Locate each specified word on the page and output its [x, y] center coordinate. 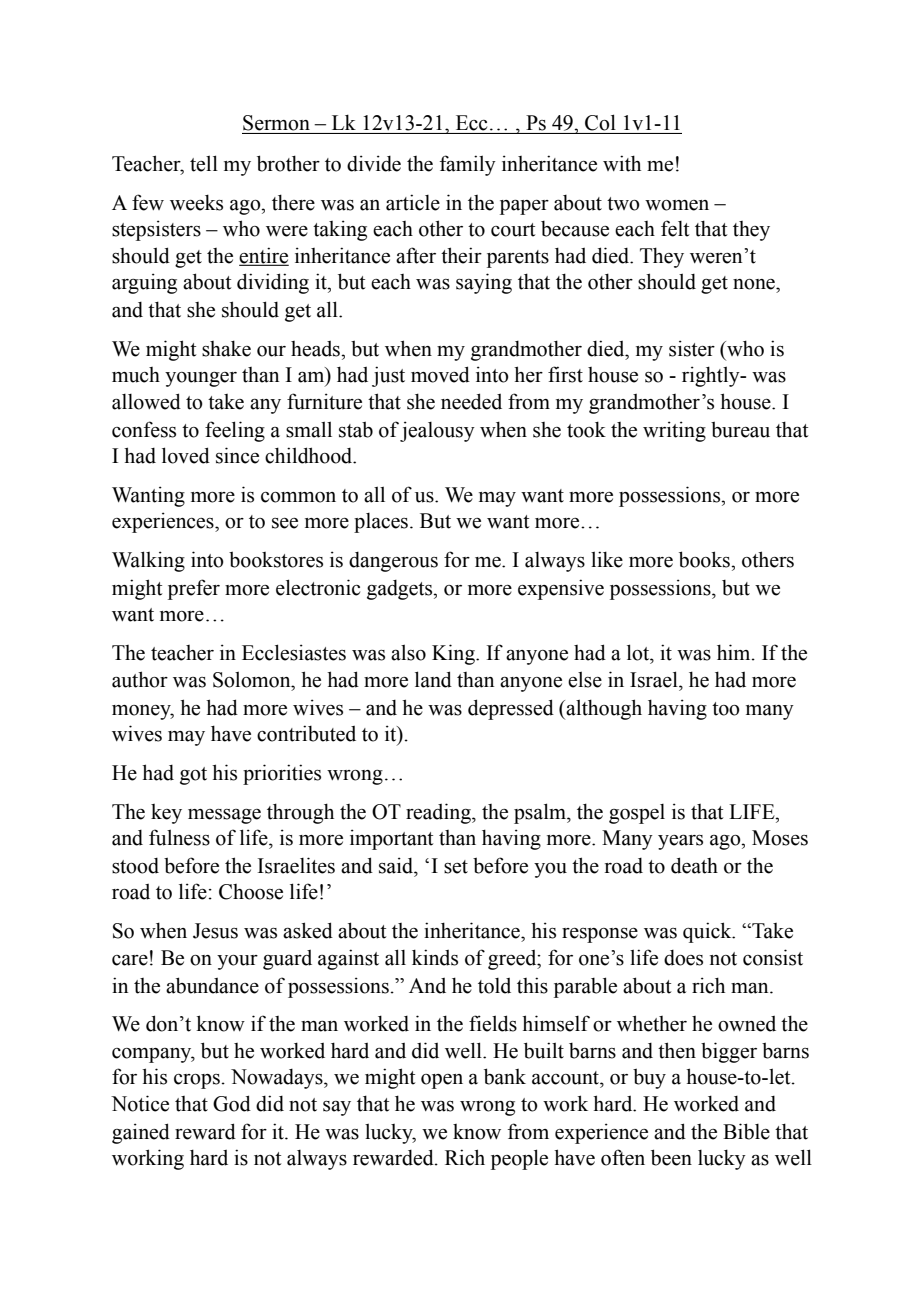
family [468, 165]
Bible [746, 1131]
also [408, 652]
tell [204, 163]
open [442, 1081]
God [232, 1103]
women [677, 205]
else [585, 679]
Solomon [253, 679]
